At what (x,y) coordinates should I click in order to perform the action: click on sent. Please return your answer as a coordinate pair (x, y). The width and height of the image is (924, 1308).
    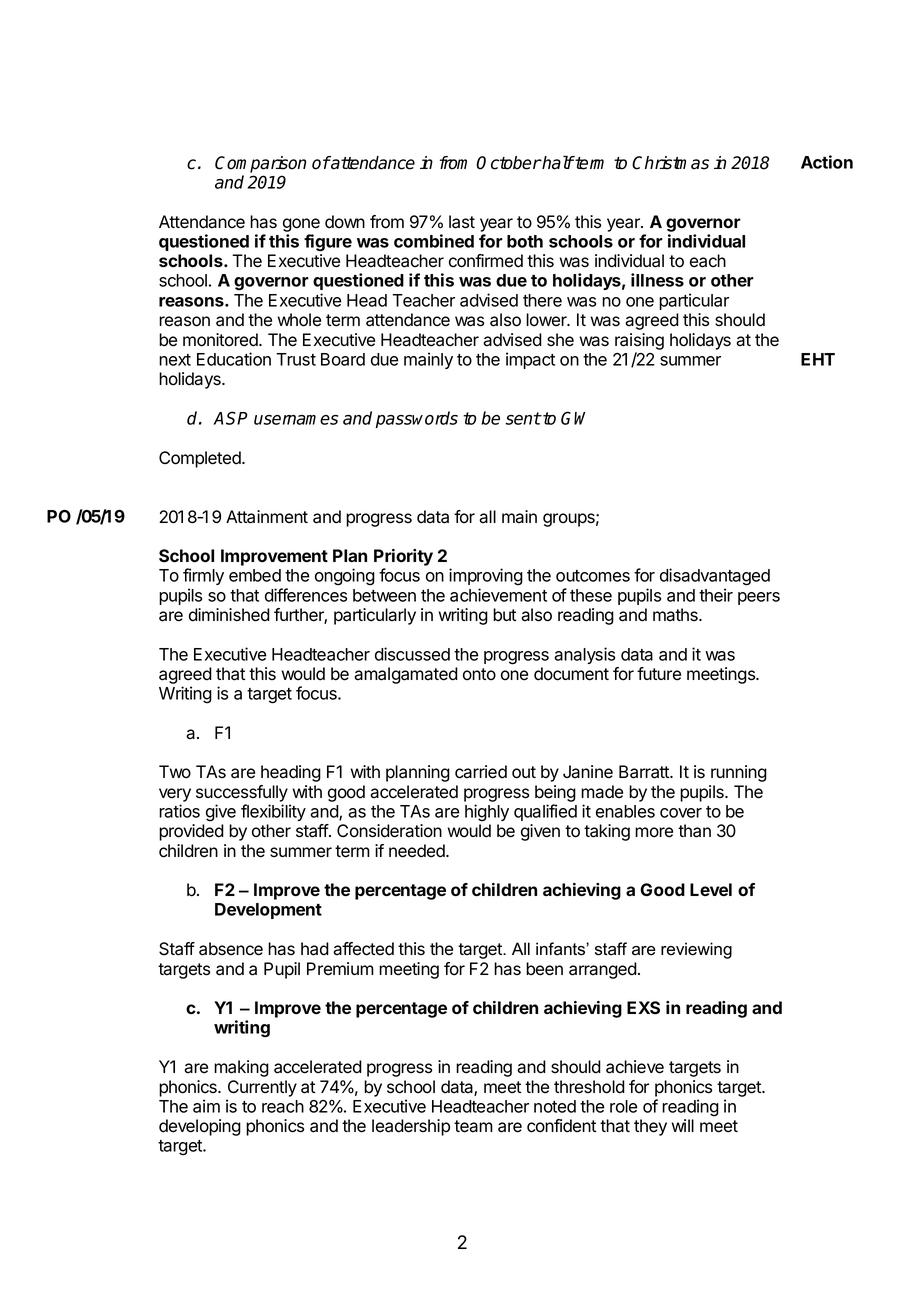
    Looking at the image, I should click on (523, 418).
